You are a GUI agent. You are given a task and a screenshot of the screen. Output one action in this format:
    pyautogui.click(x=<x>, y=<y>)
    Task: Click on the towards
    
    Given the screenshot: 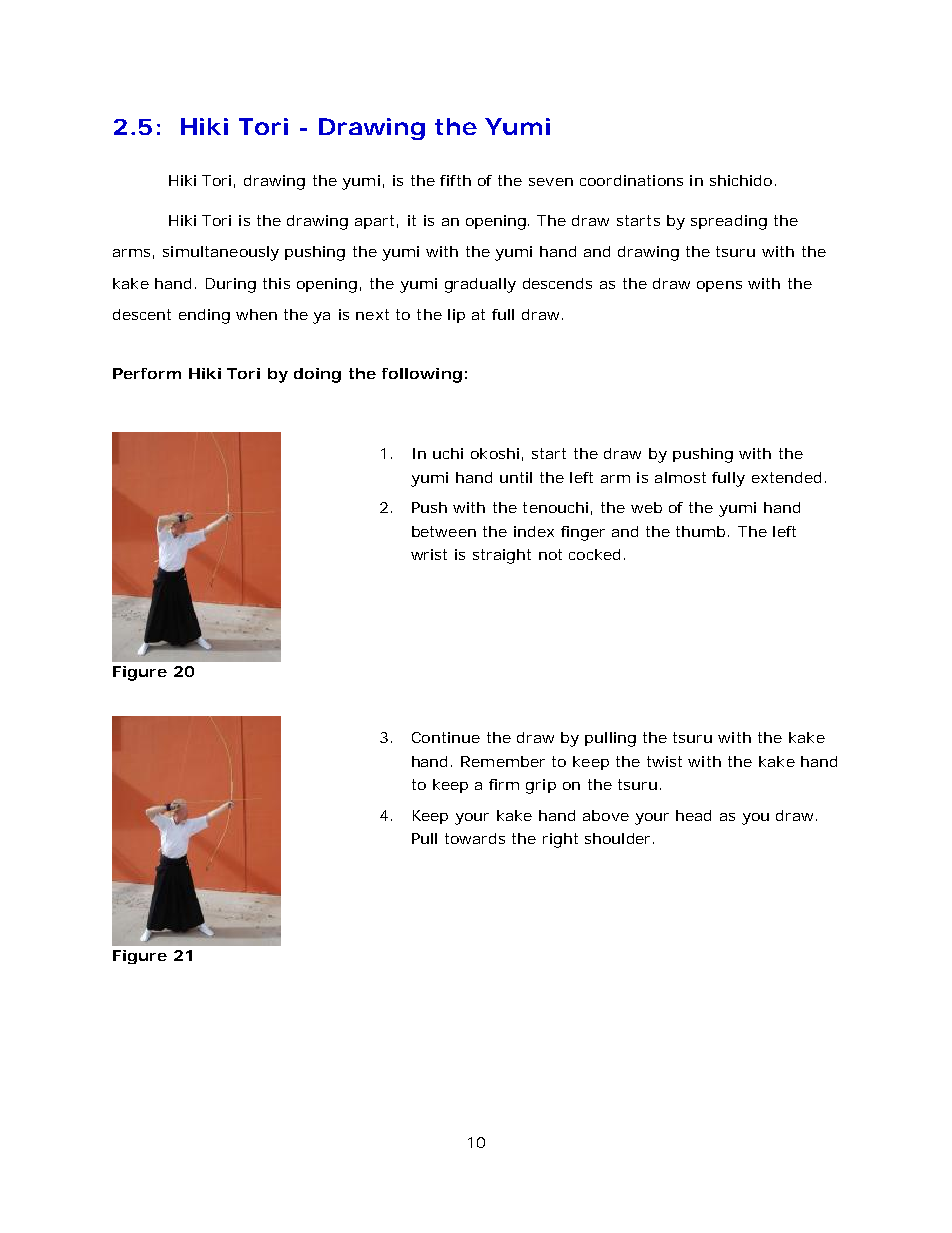 What is the action you would take?
    pyautogui.click(x=475, y=838)
